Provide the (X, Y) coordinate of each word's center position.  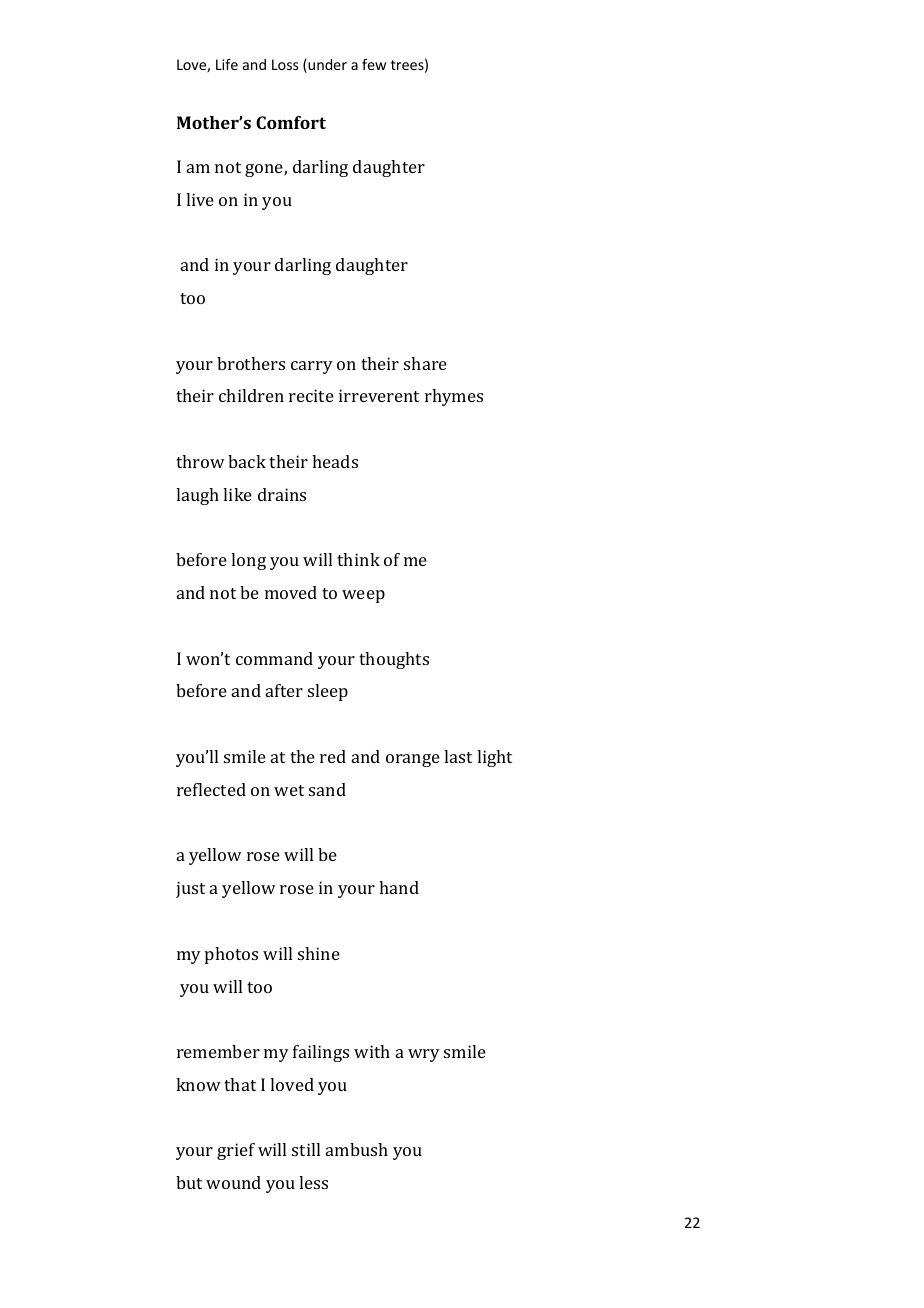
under (326, 66)
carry (312, 367)
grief (236, 1151)
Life (227, 64)
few (374, 64)
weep (363, 596)
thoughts (394, 660)
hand (399, 887)
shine (319, 953)
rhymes (454, 397)
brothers (251, 363)
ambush (357, 1149)
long (248, 561)
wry (424, 1055)
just (190, 889)
